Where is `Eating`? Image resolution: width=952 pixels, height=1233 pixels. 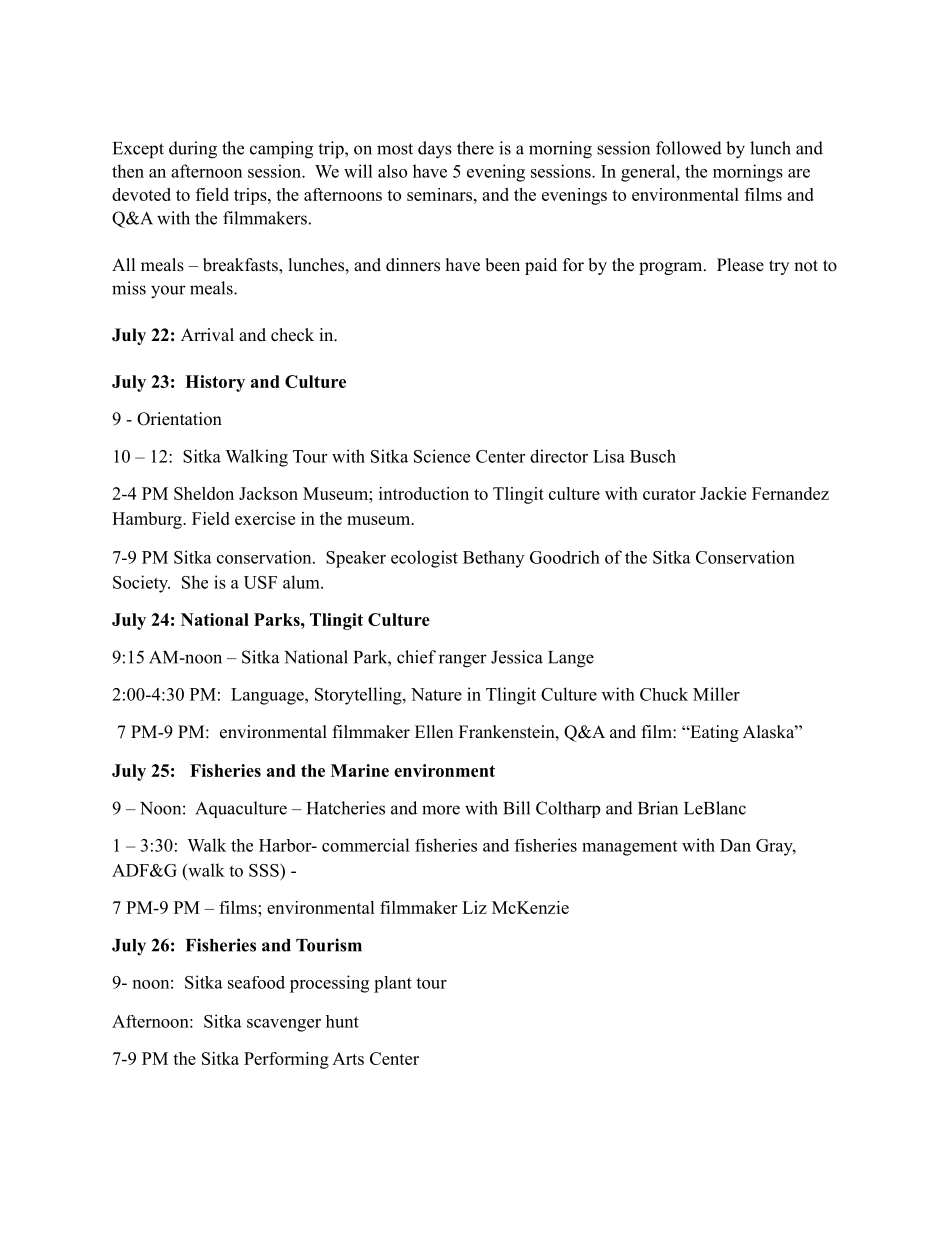
Eating is located at coordinates (713, 733).
